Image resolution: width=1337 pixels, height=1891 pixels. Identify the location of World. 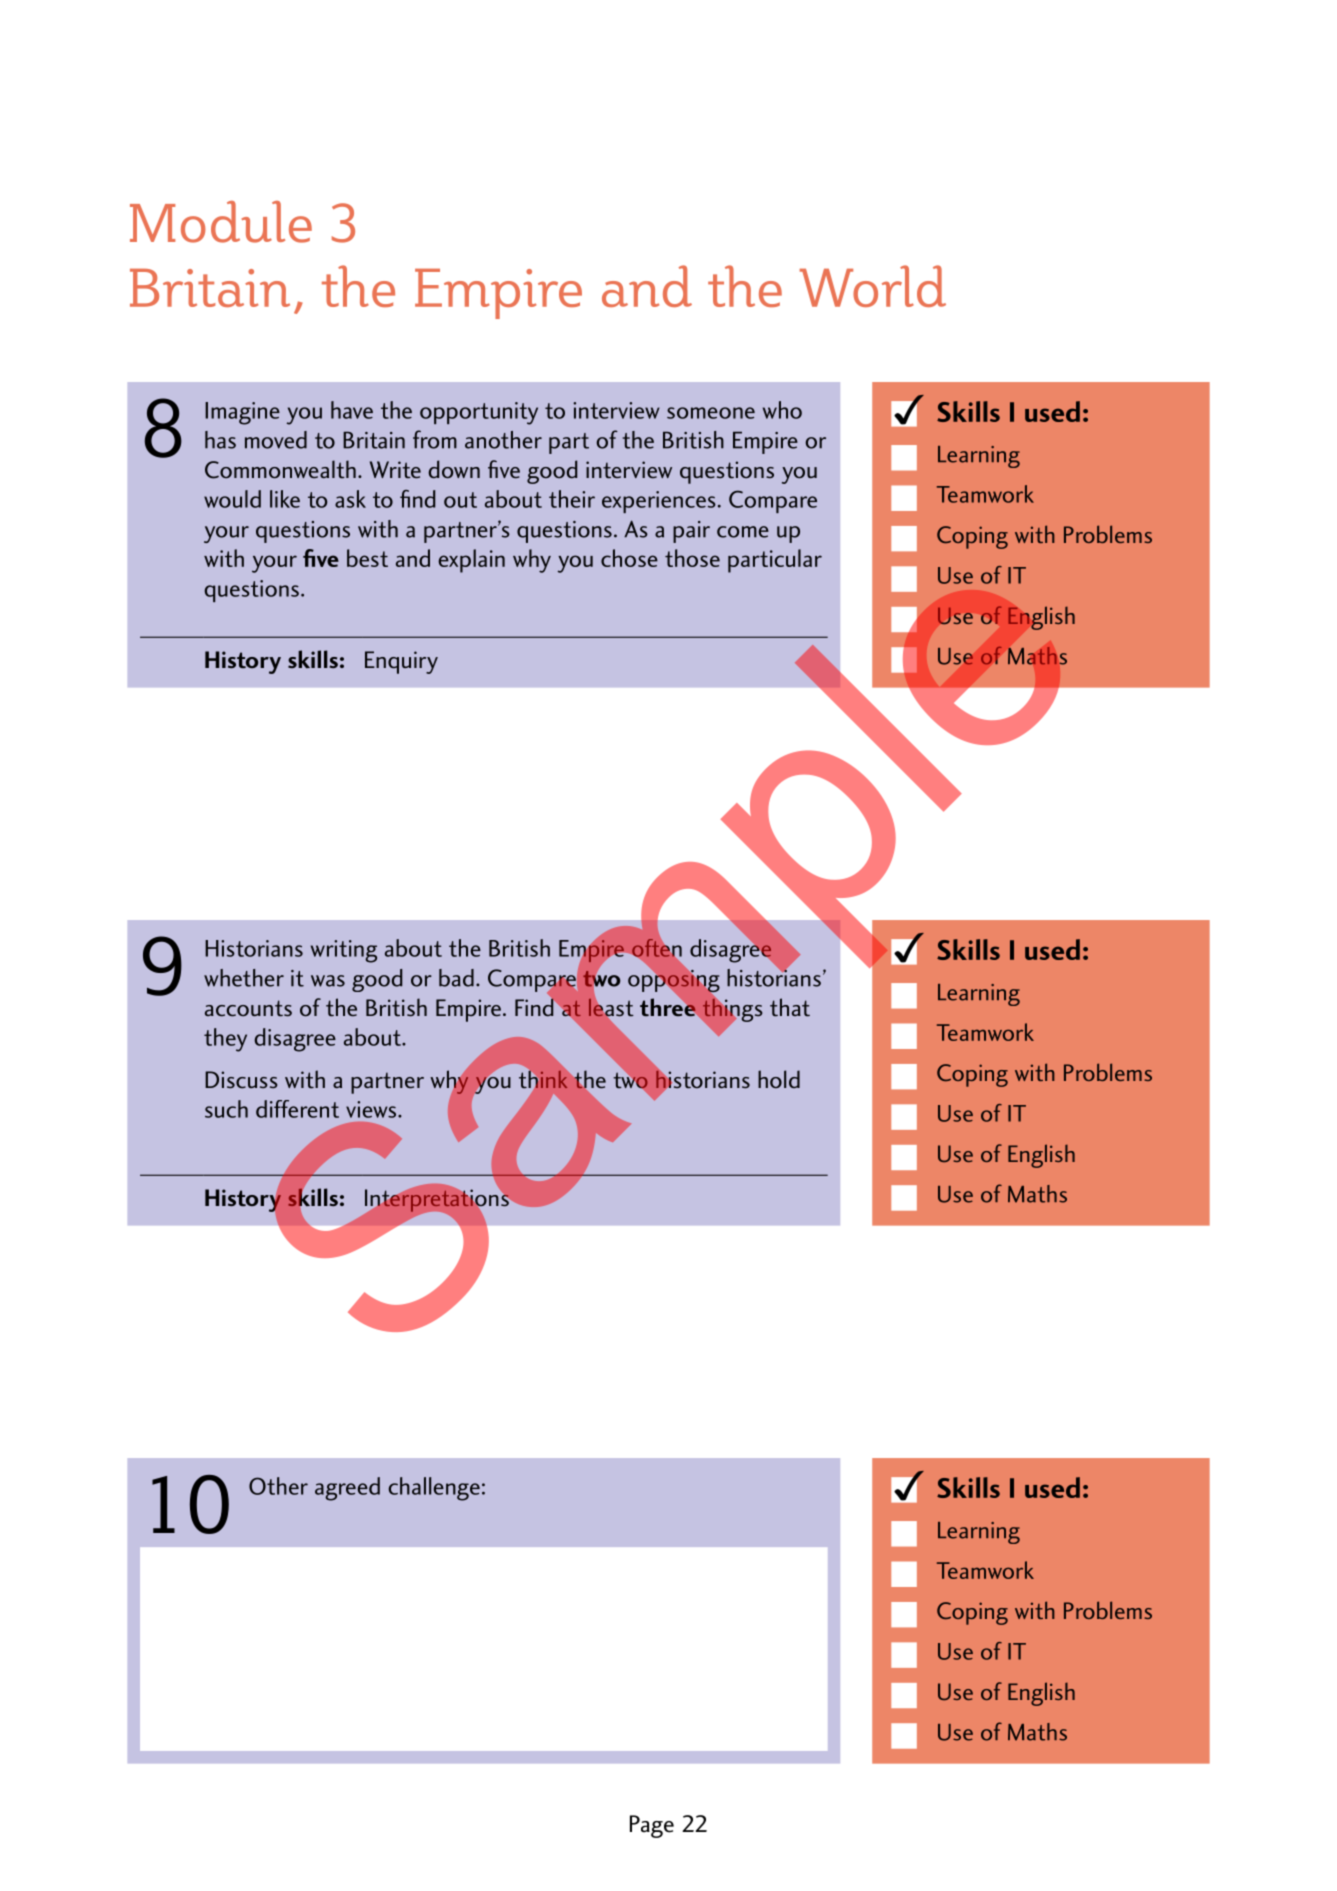
(873, 286).
